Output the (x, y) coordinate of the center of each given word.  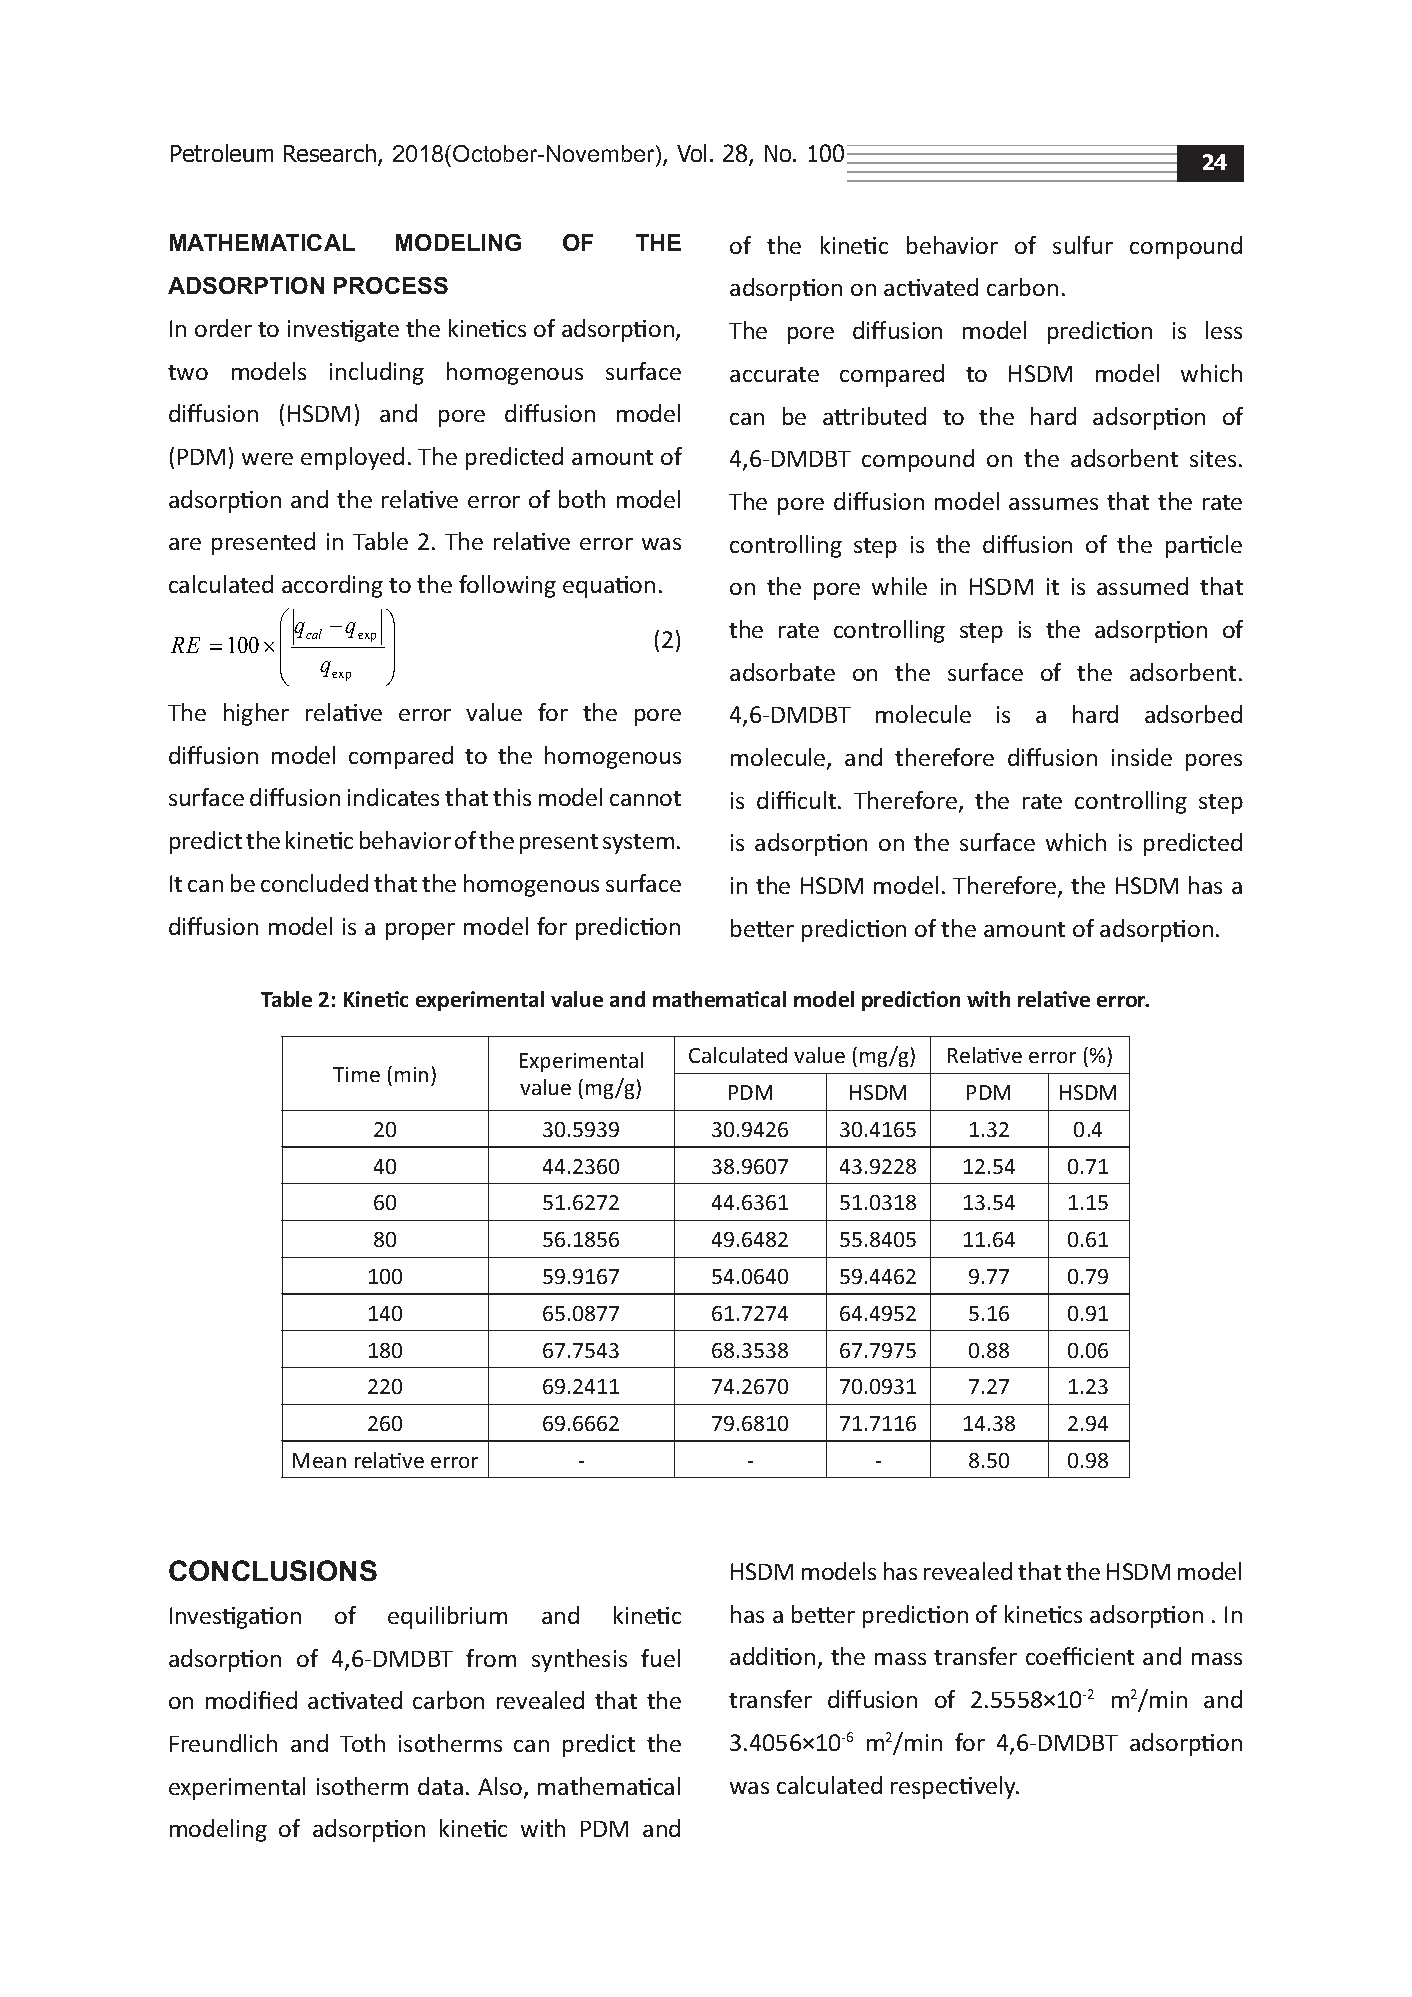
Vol (691, 153)
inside (1142, 757)
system (638, 844)
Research (331, 155)
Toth (362, 1743)
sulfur (1083, 245)
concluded (314, 883)
